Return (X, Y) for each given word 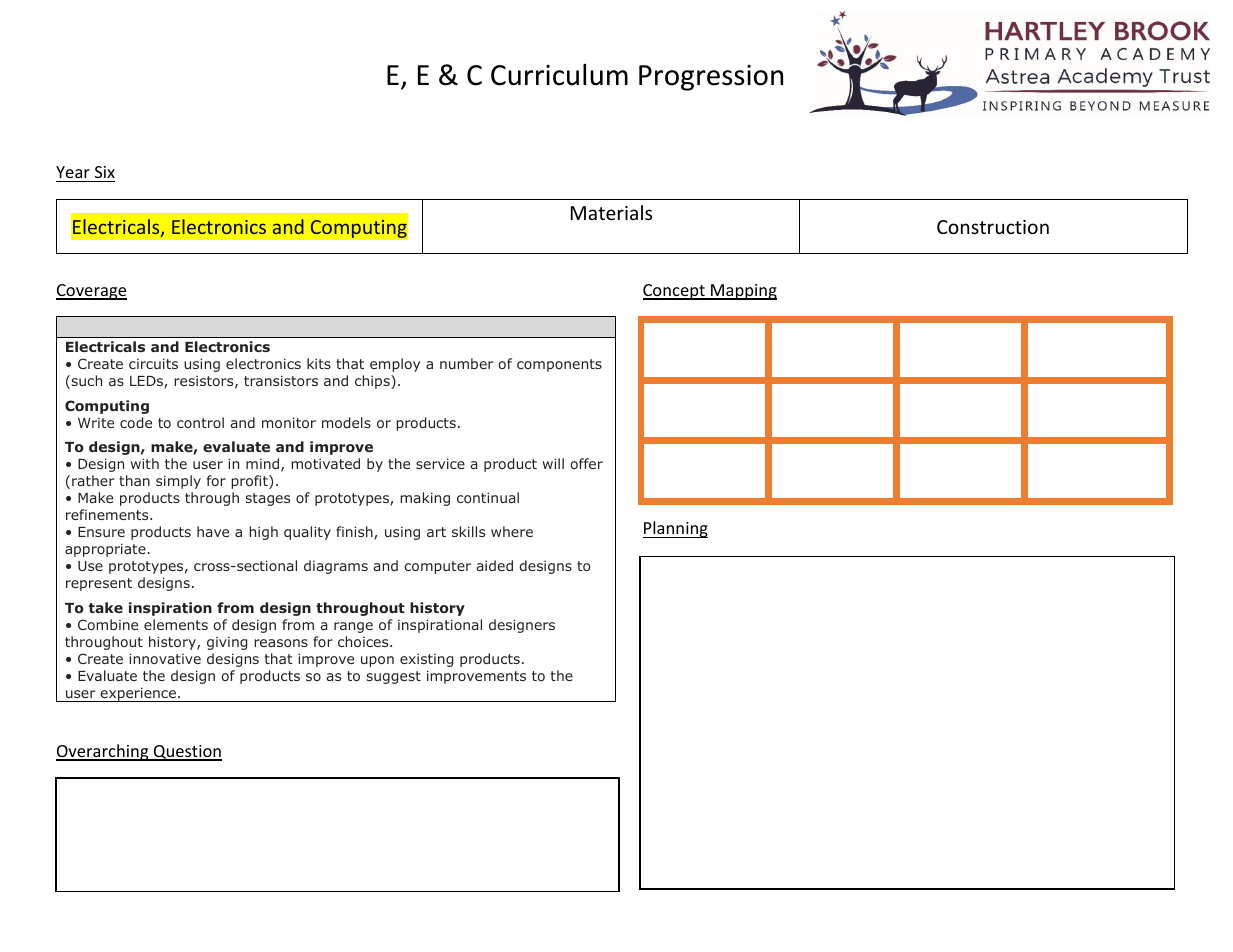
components (559, 365)
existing (426, 660)
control (200, 422)
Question (187, 753)
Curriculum (559, 75)
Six (105, 172)
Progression (711, 78)
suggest (394, 677)
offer (586, 463)
